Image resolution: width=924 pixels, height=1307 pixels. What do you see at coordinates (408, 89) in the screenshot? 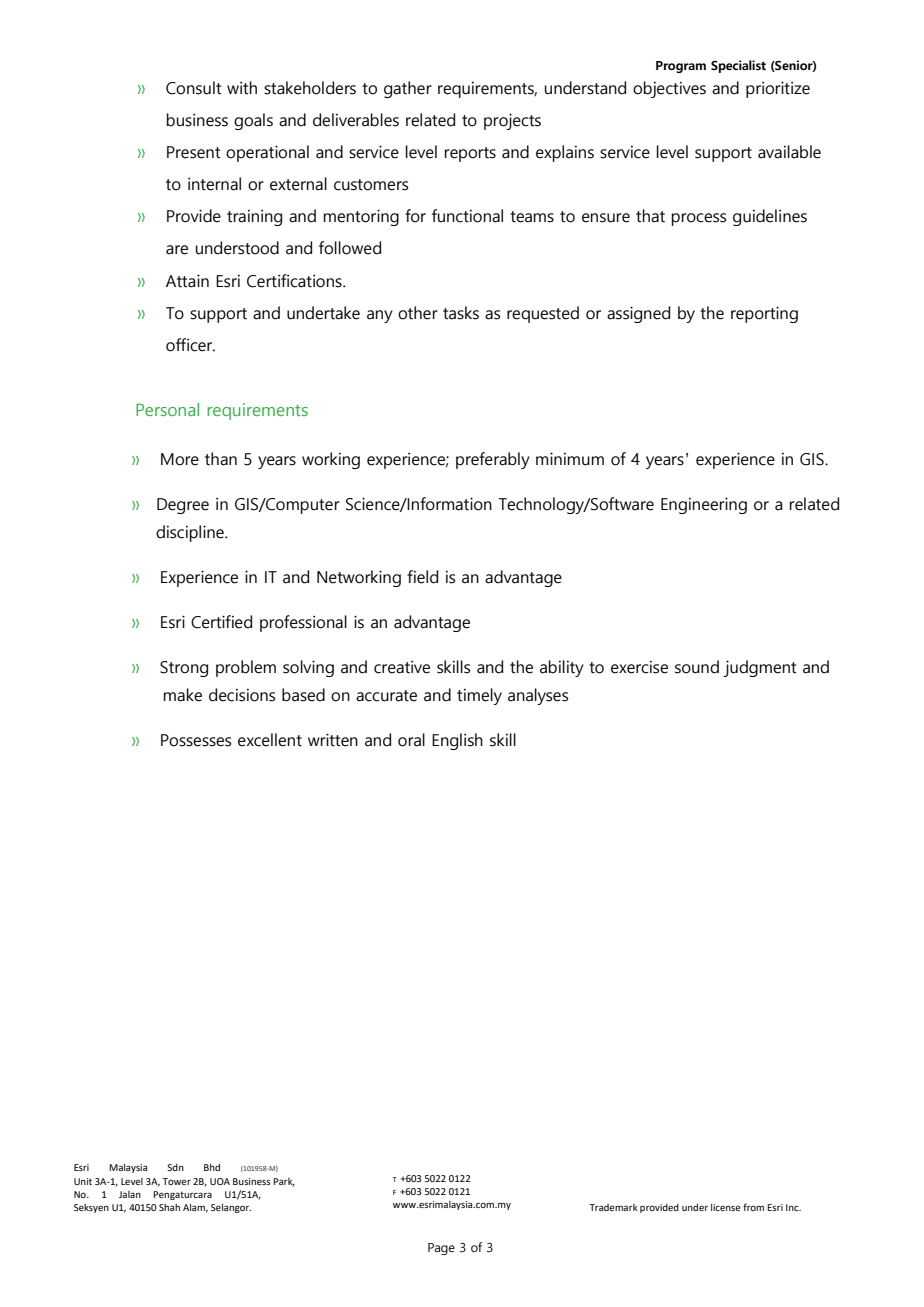
I see `gather` at bounding box center [408, 89].
